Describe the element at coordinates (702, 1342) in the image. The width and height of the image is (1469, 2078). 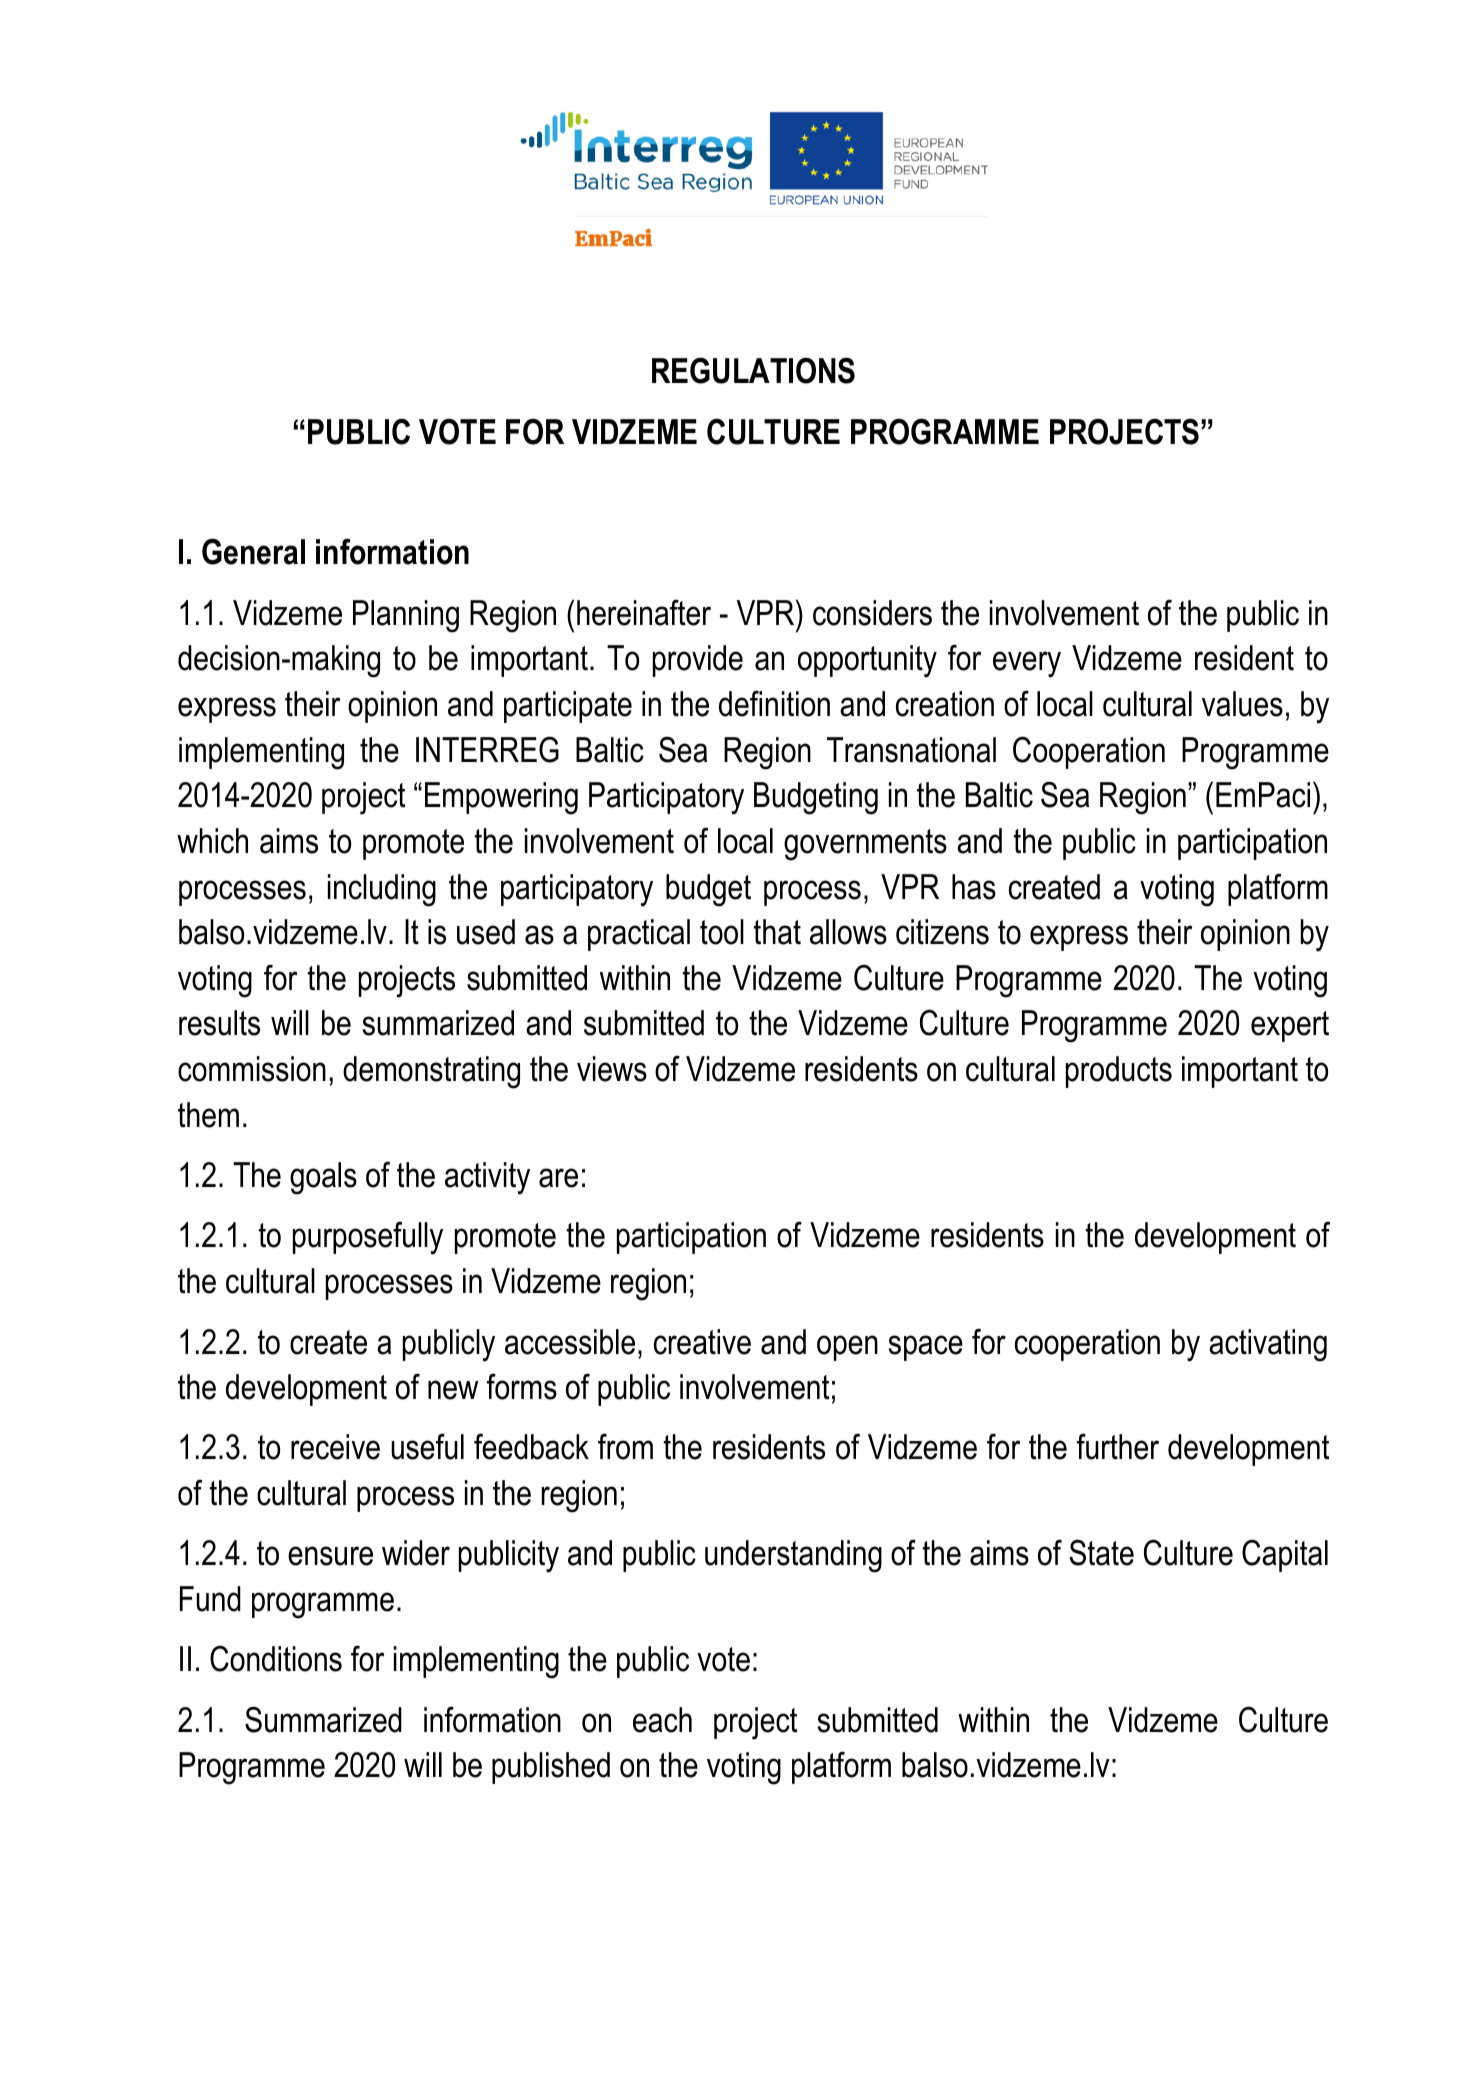
I see `creative` at that location.
